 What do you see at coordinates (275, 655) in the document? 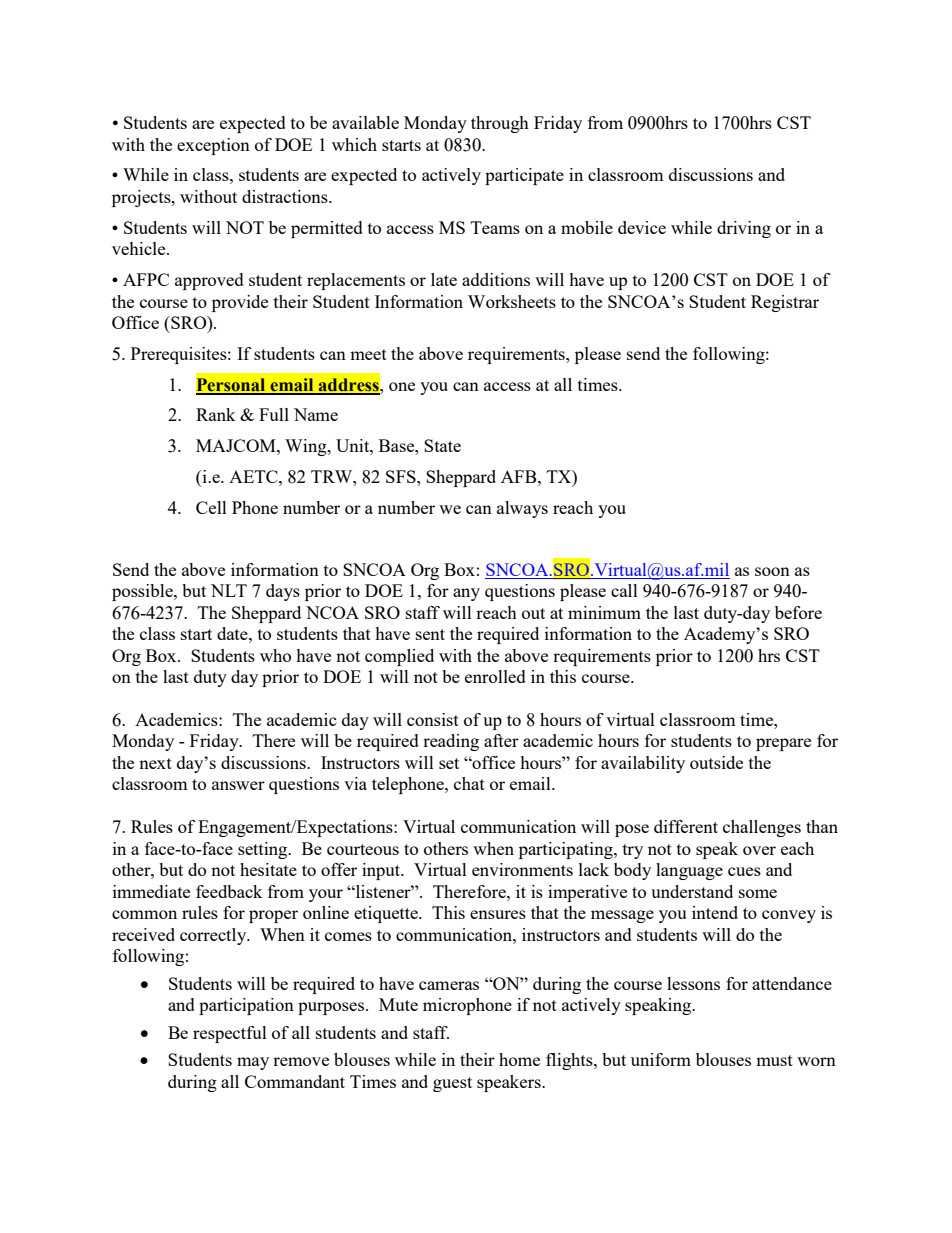
I see `who` at bounding box center [275, 655].
